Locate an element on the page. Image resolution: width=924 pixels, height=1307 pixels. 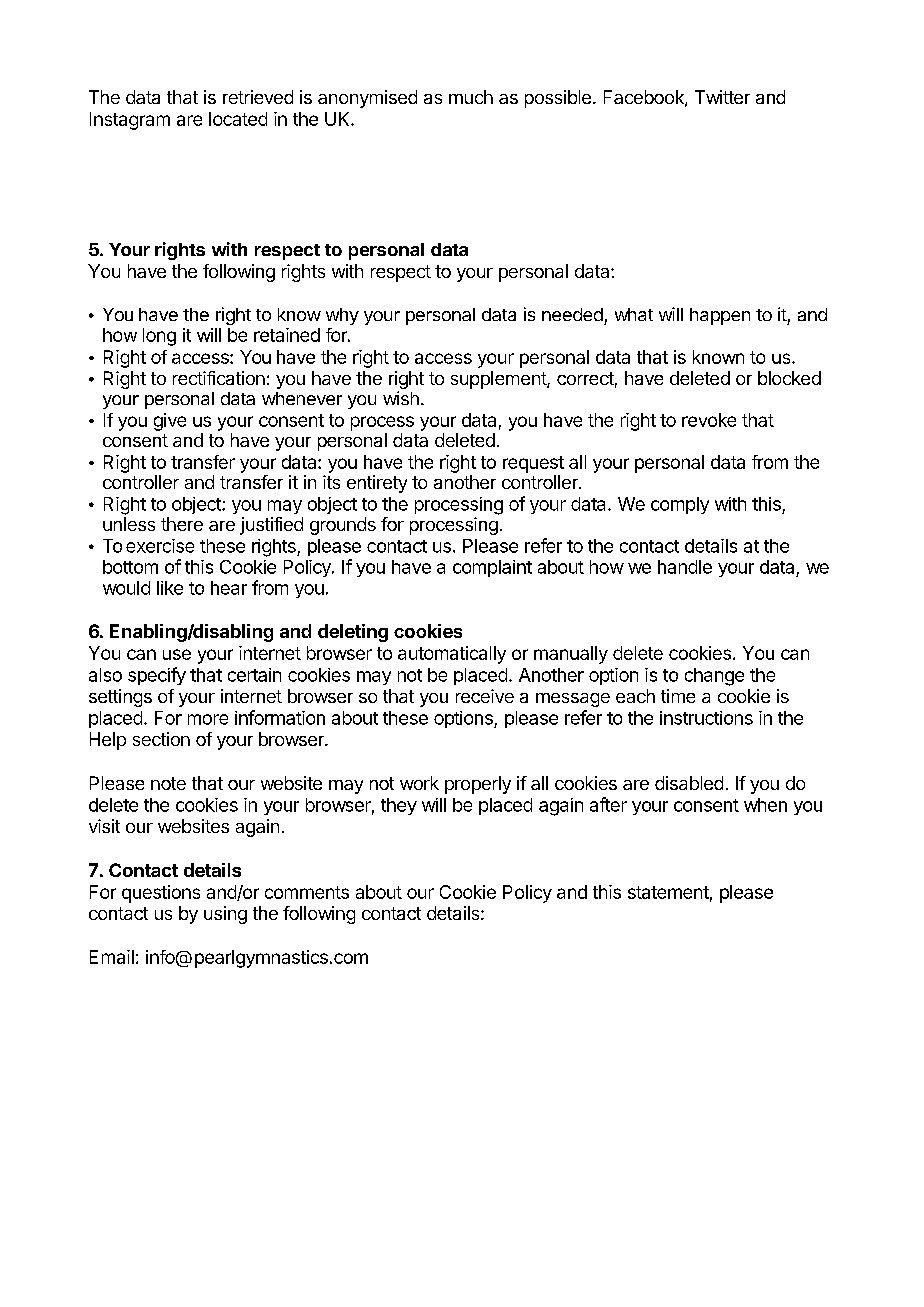
there is located at coordinates (182, 524).
